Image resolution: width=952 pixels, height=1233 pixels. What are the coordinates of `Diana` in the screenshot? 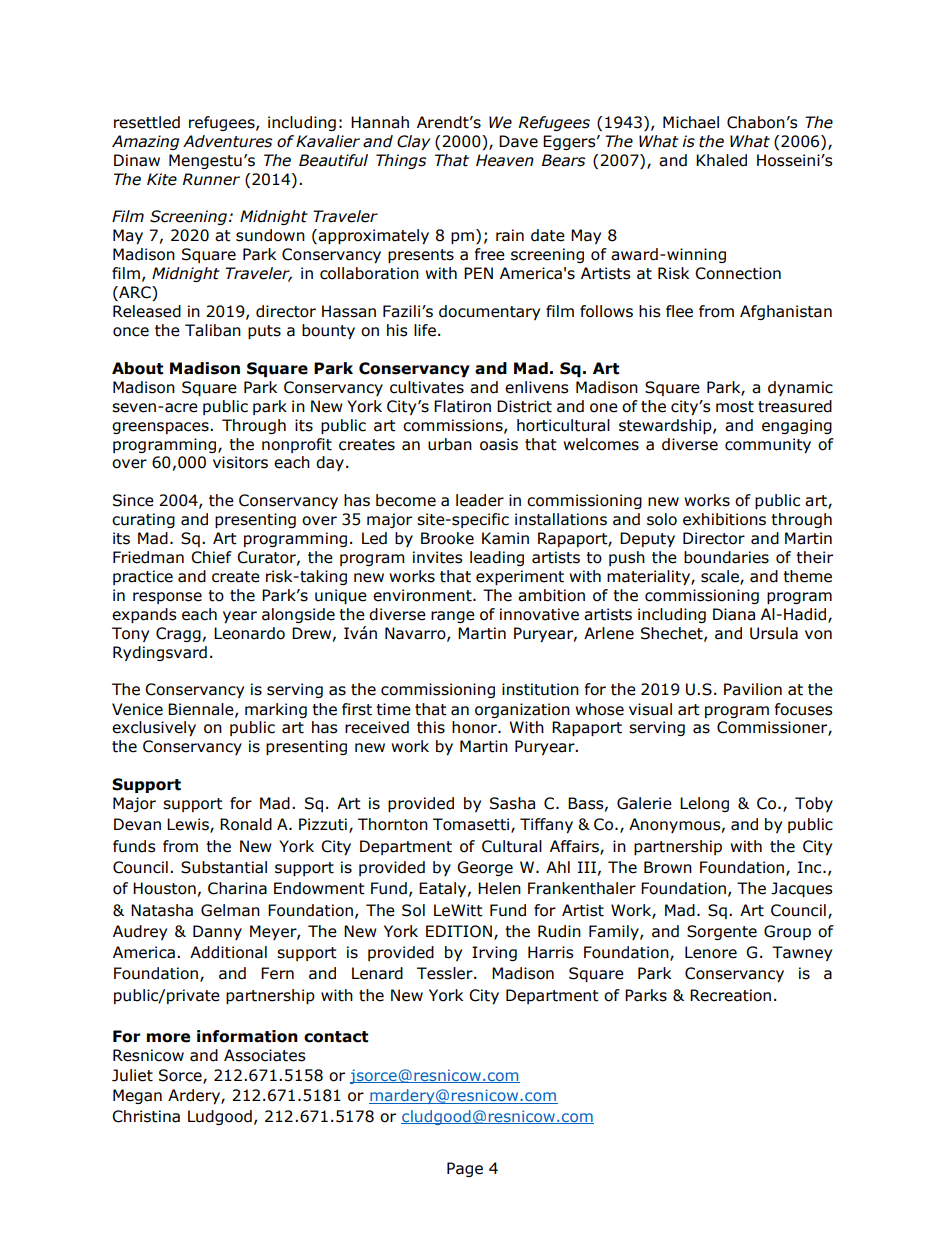 It's located at (734, 614).
